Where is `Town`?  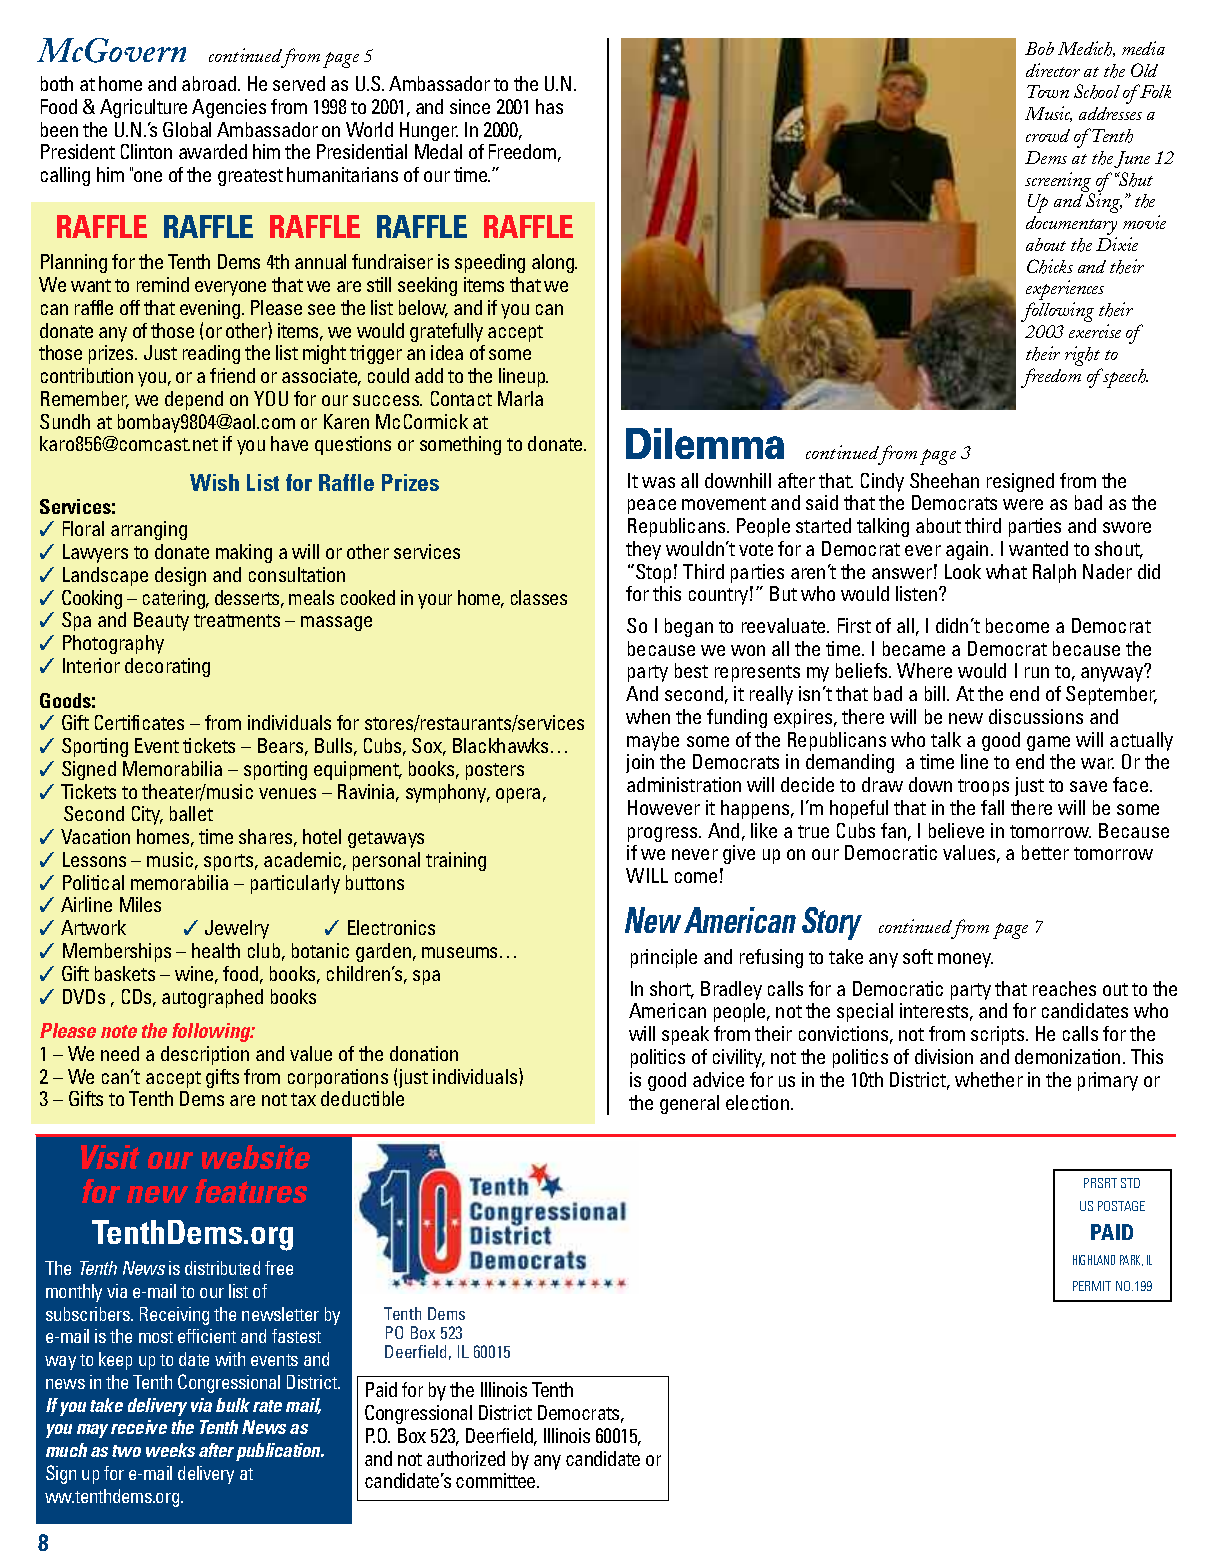
Town is located at coordinates (1048, 91).
